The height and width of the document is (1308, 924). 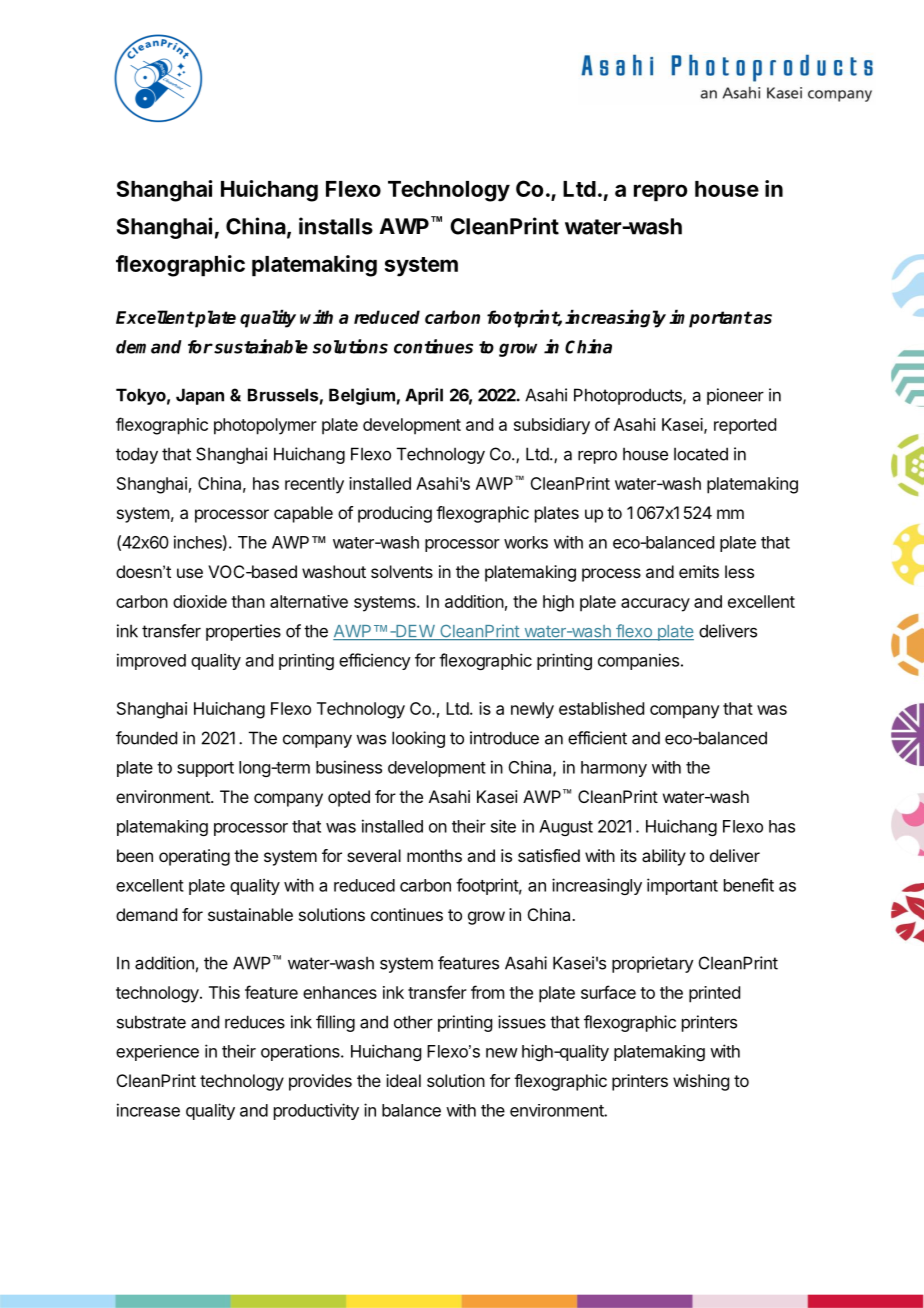 I want to click on companies, so click(x=638, y=661).
